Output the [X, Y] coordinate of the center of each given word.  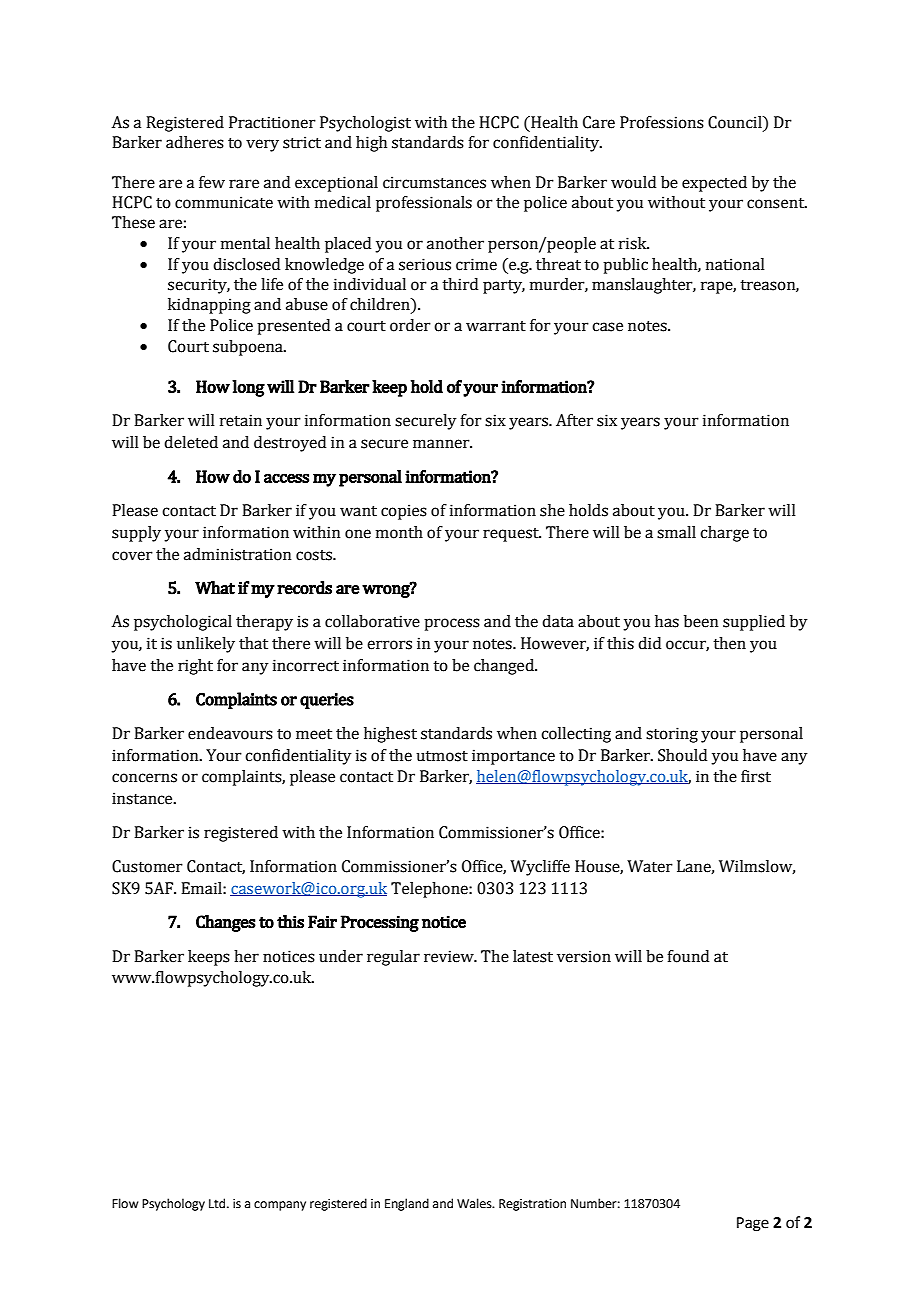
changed [505, 667]
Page [753, 1224]
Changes [226, 923]
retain [241, 420]
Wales [475, 1203]
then [729, 643]
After [574, 420]
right [195, 667]
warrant [496, 326]
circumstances [434, 182]
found [688, 956]
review [450, 956]
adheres [195, 142]
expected [714, 184]
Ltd [218, 1203]
